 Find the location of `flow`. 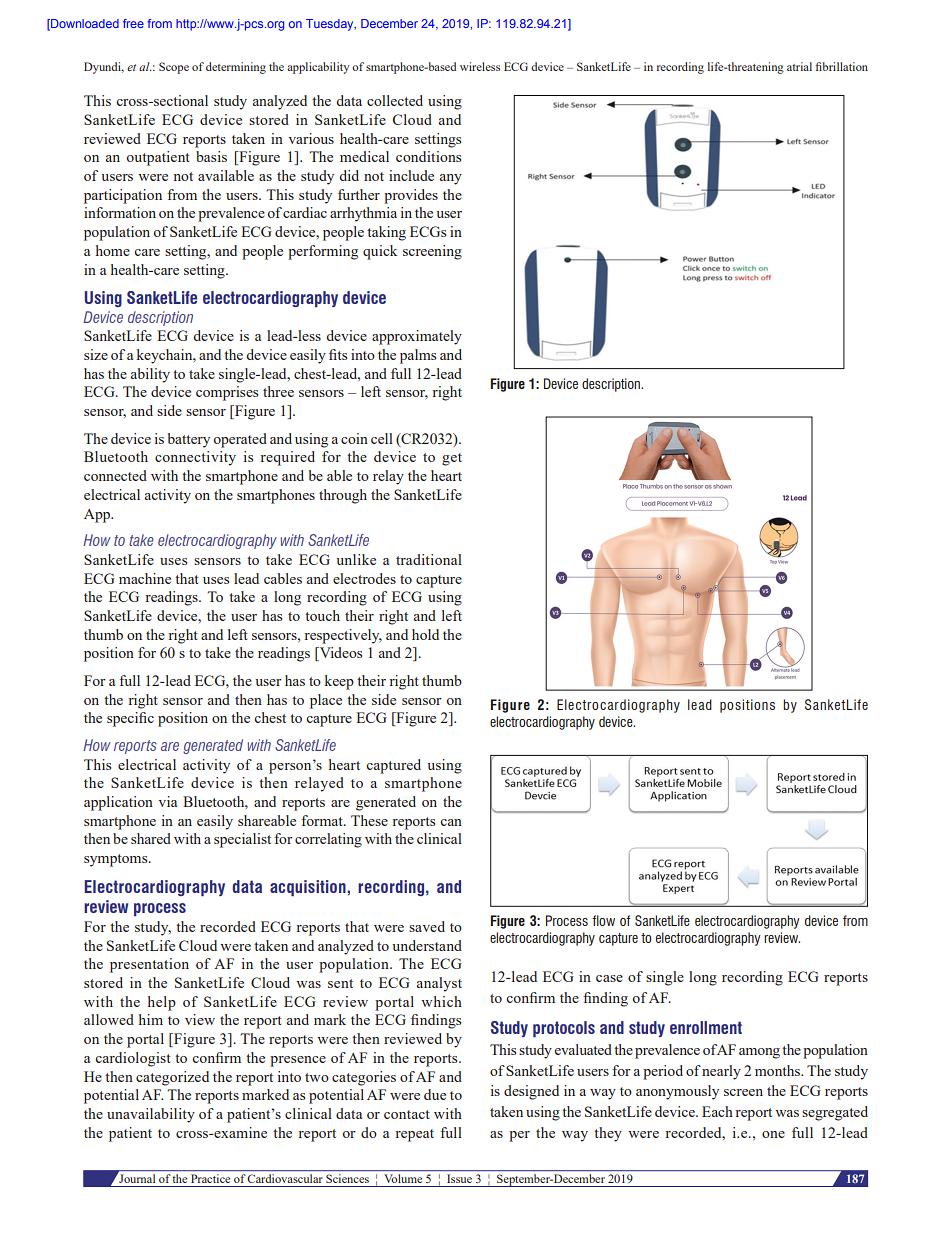

flow is located at coordinates (603, 920).
